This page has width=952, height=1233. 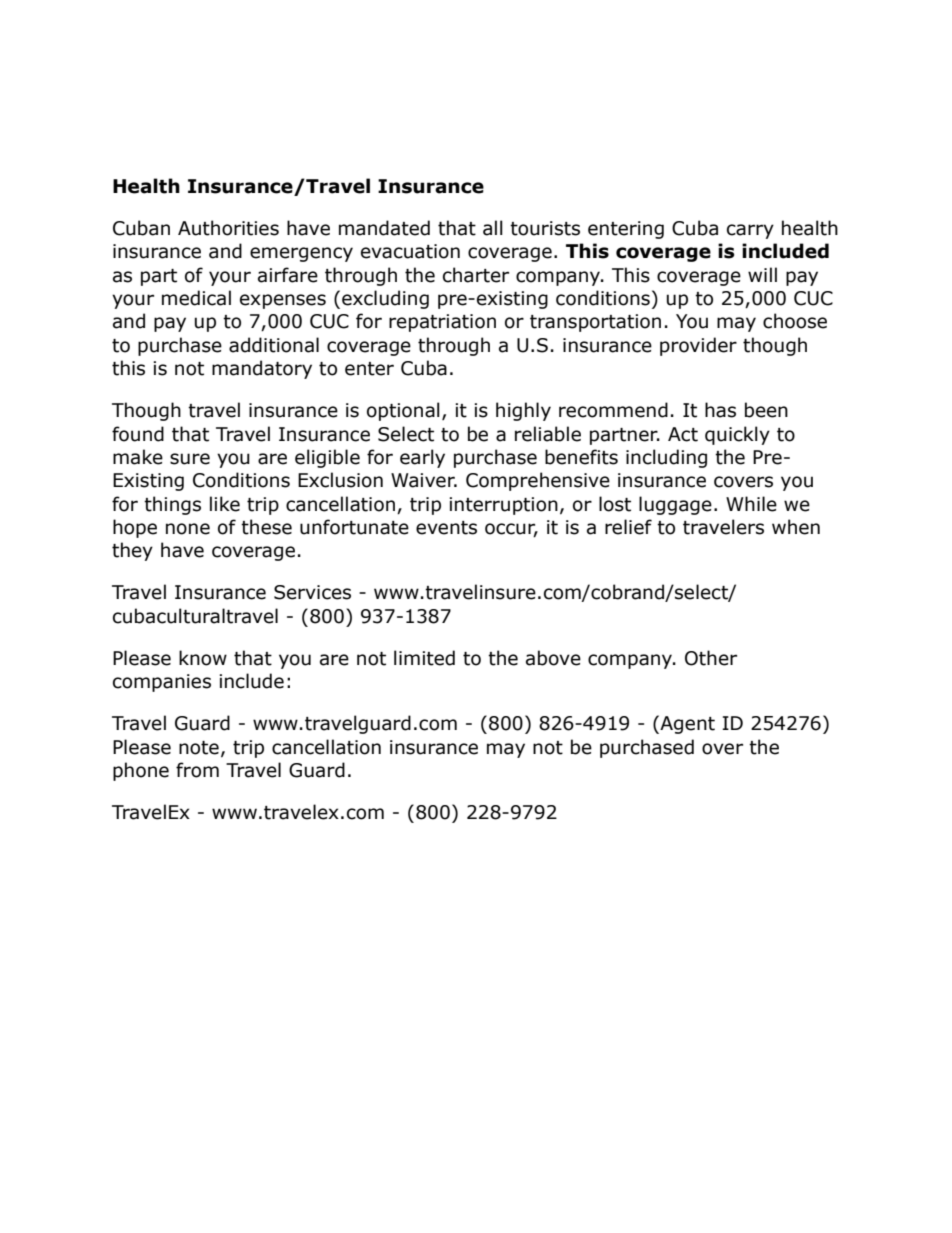 What do you see at coordinates (766, 410) in the page?
I see `been` at bounding box center [766, 410].
